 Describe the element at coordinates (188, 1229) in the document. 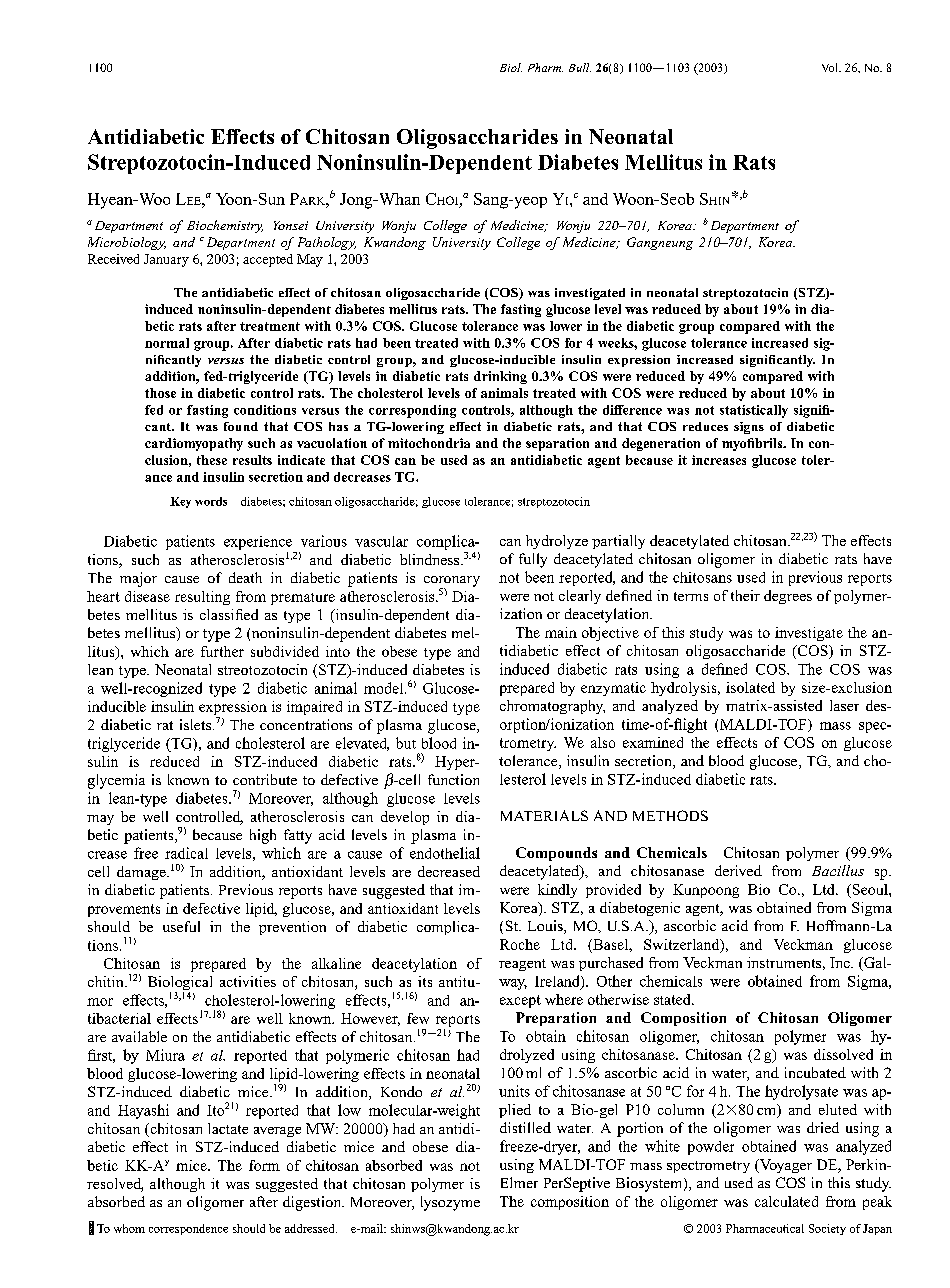

I see `correspondence` at that location.
